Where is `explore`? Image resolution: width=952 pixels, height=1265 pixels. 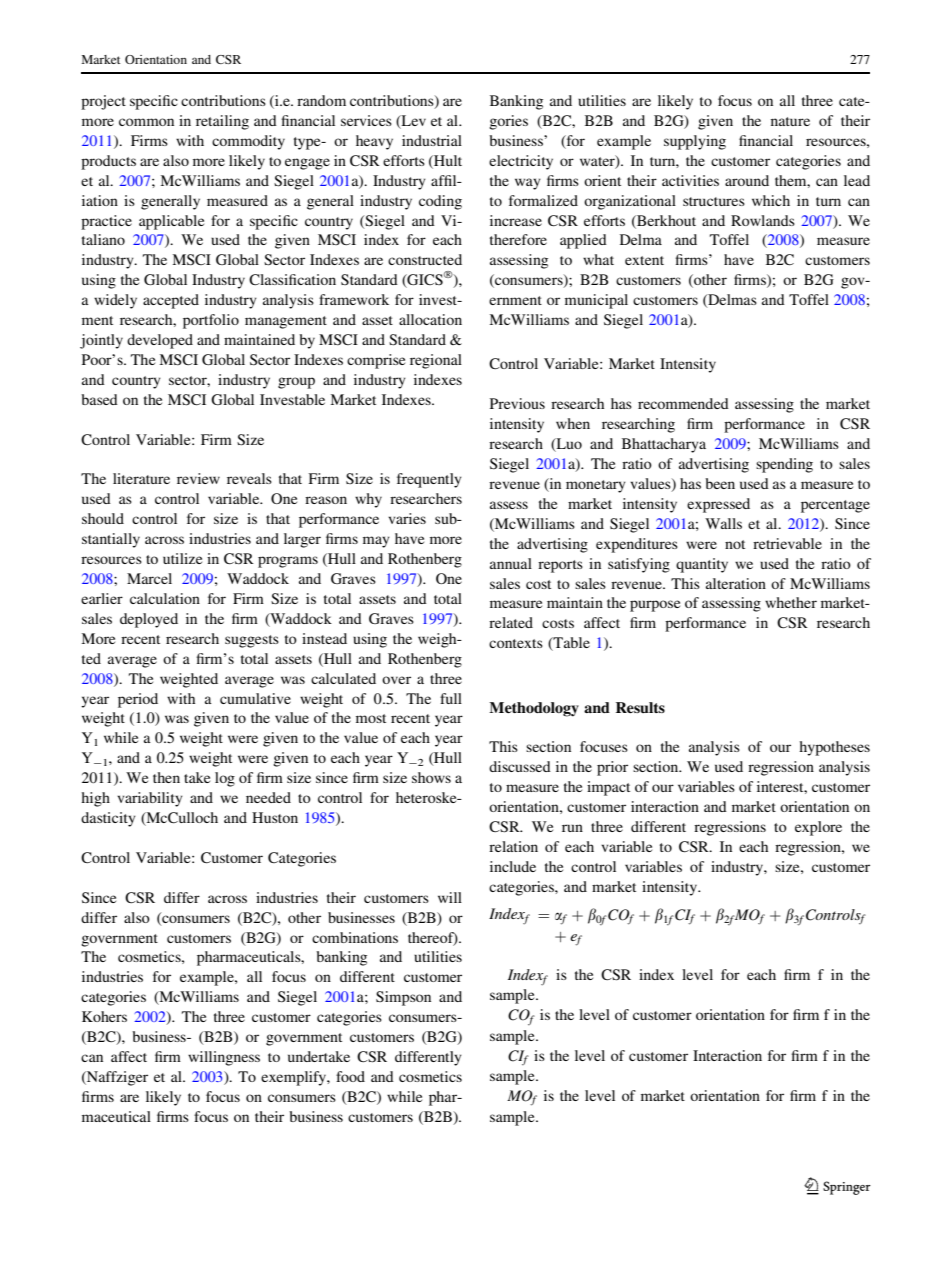 explore is located at coordinates (818, 828).
